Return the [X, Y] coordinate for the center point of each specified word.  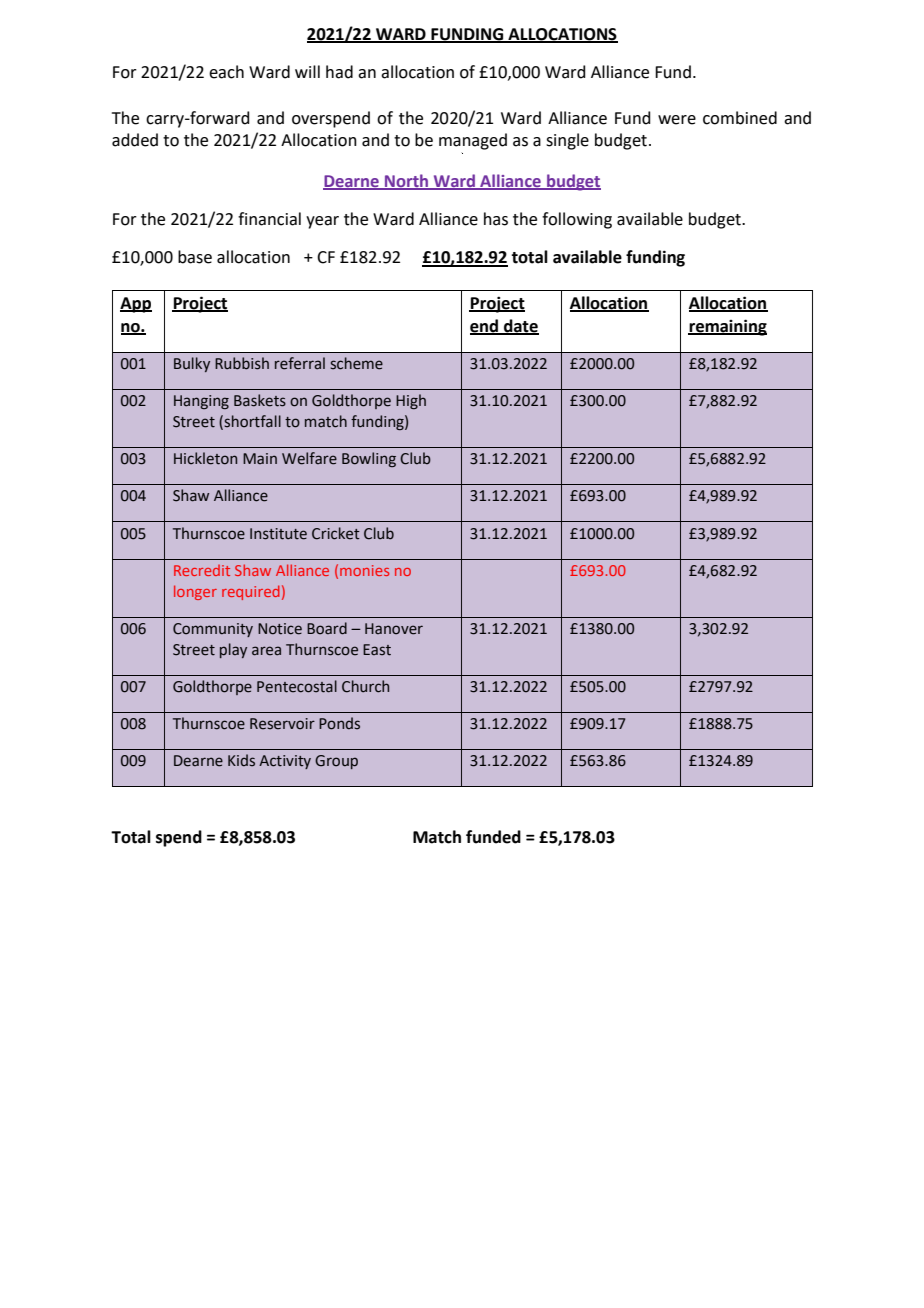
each [226, 72]
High [411, 401]
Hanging [201, 402]
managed [473, 141]
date [520, 326]
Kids [241, 760]
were [677, 120]
